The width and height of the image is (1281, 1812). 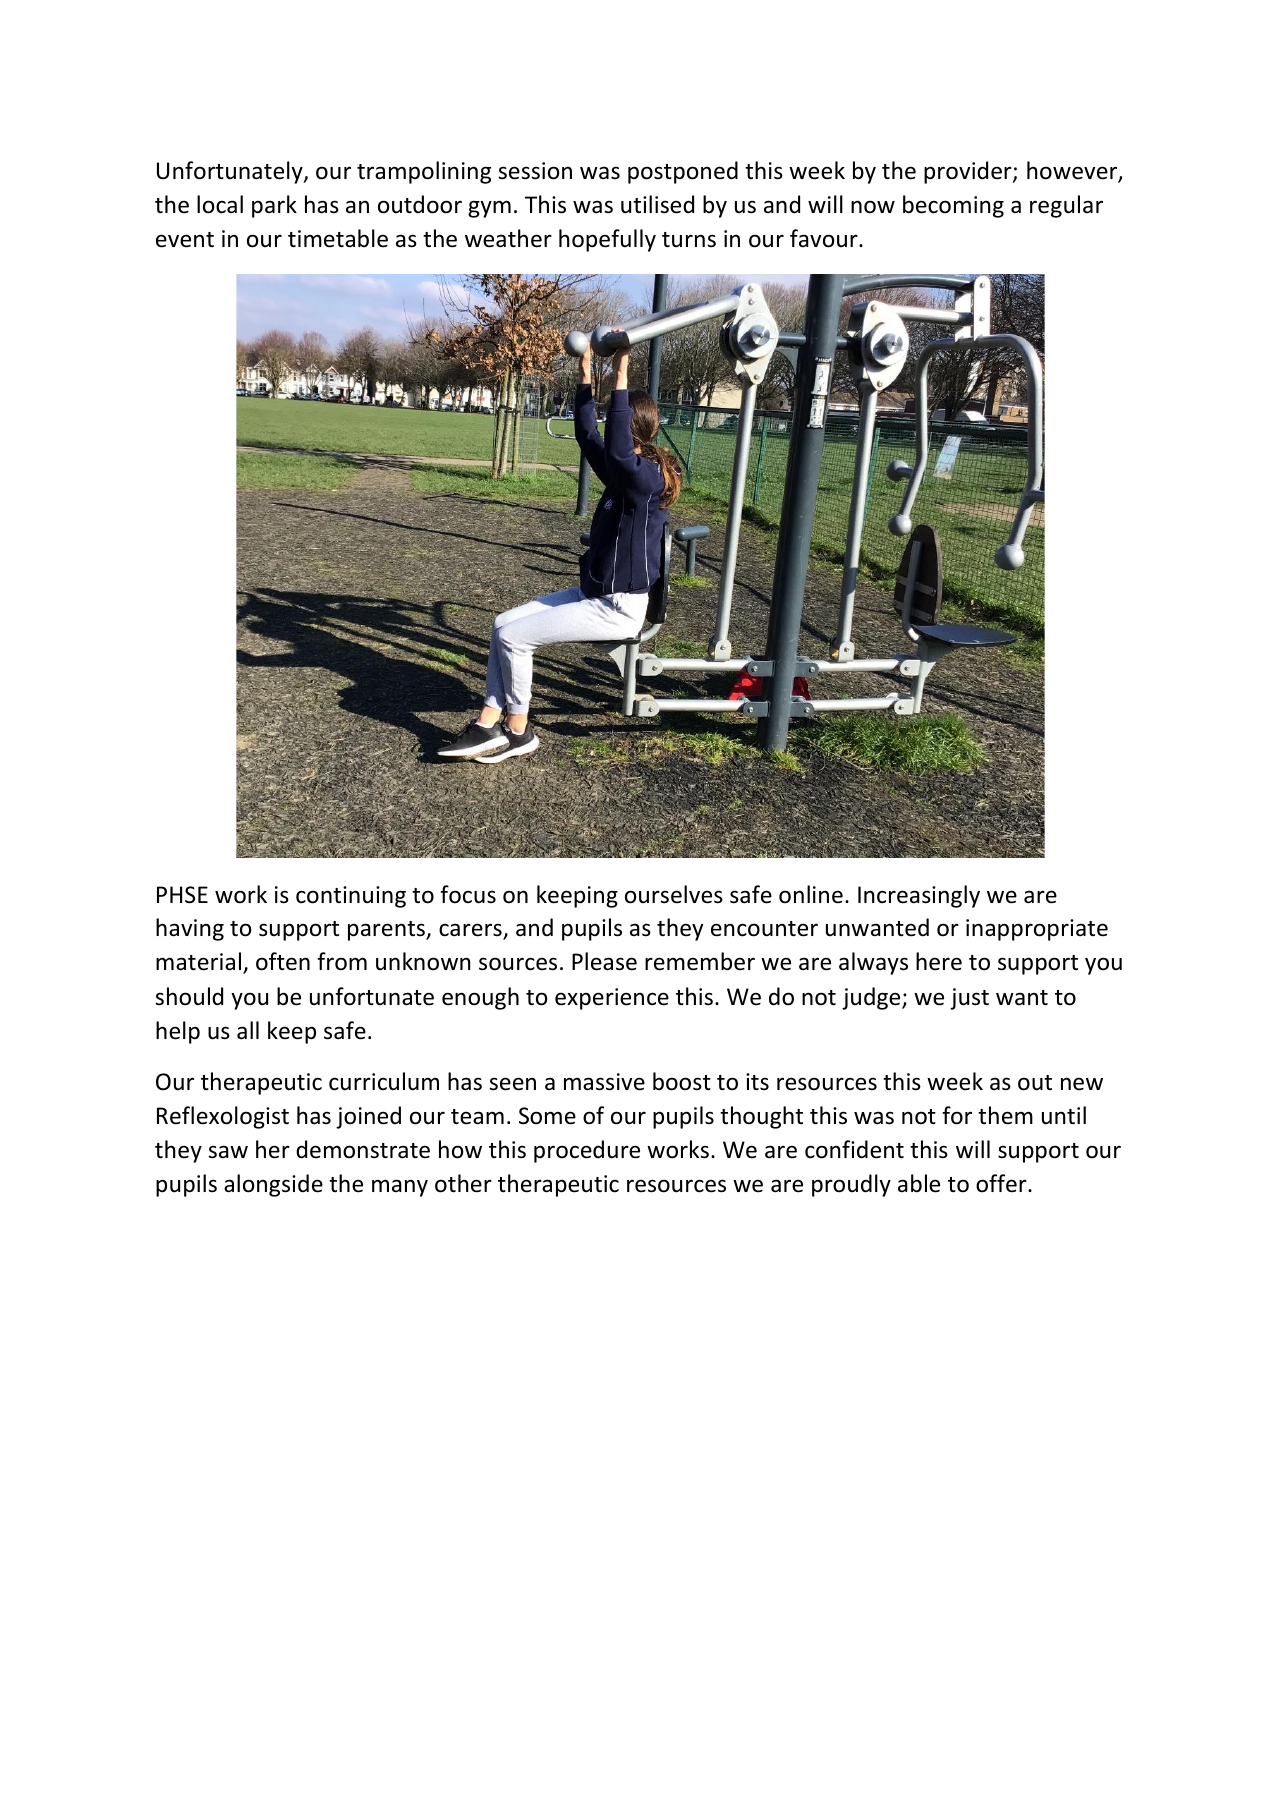 I want to click on becoming, so click(x=953, y=206).
